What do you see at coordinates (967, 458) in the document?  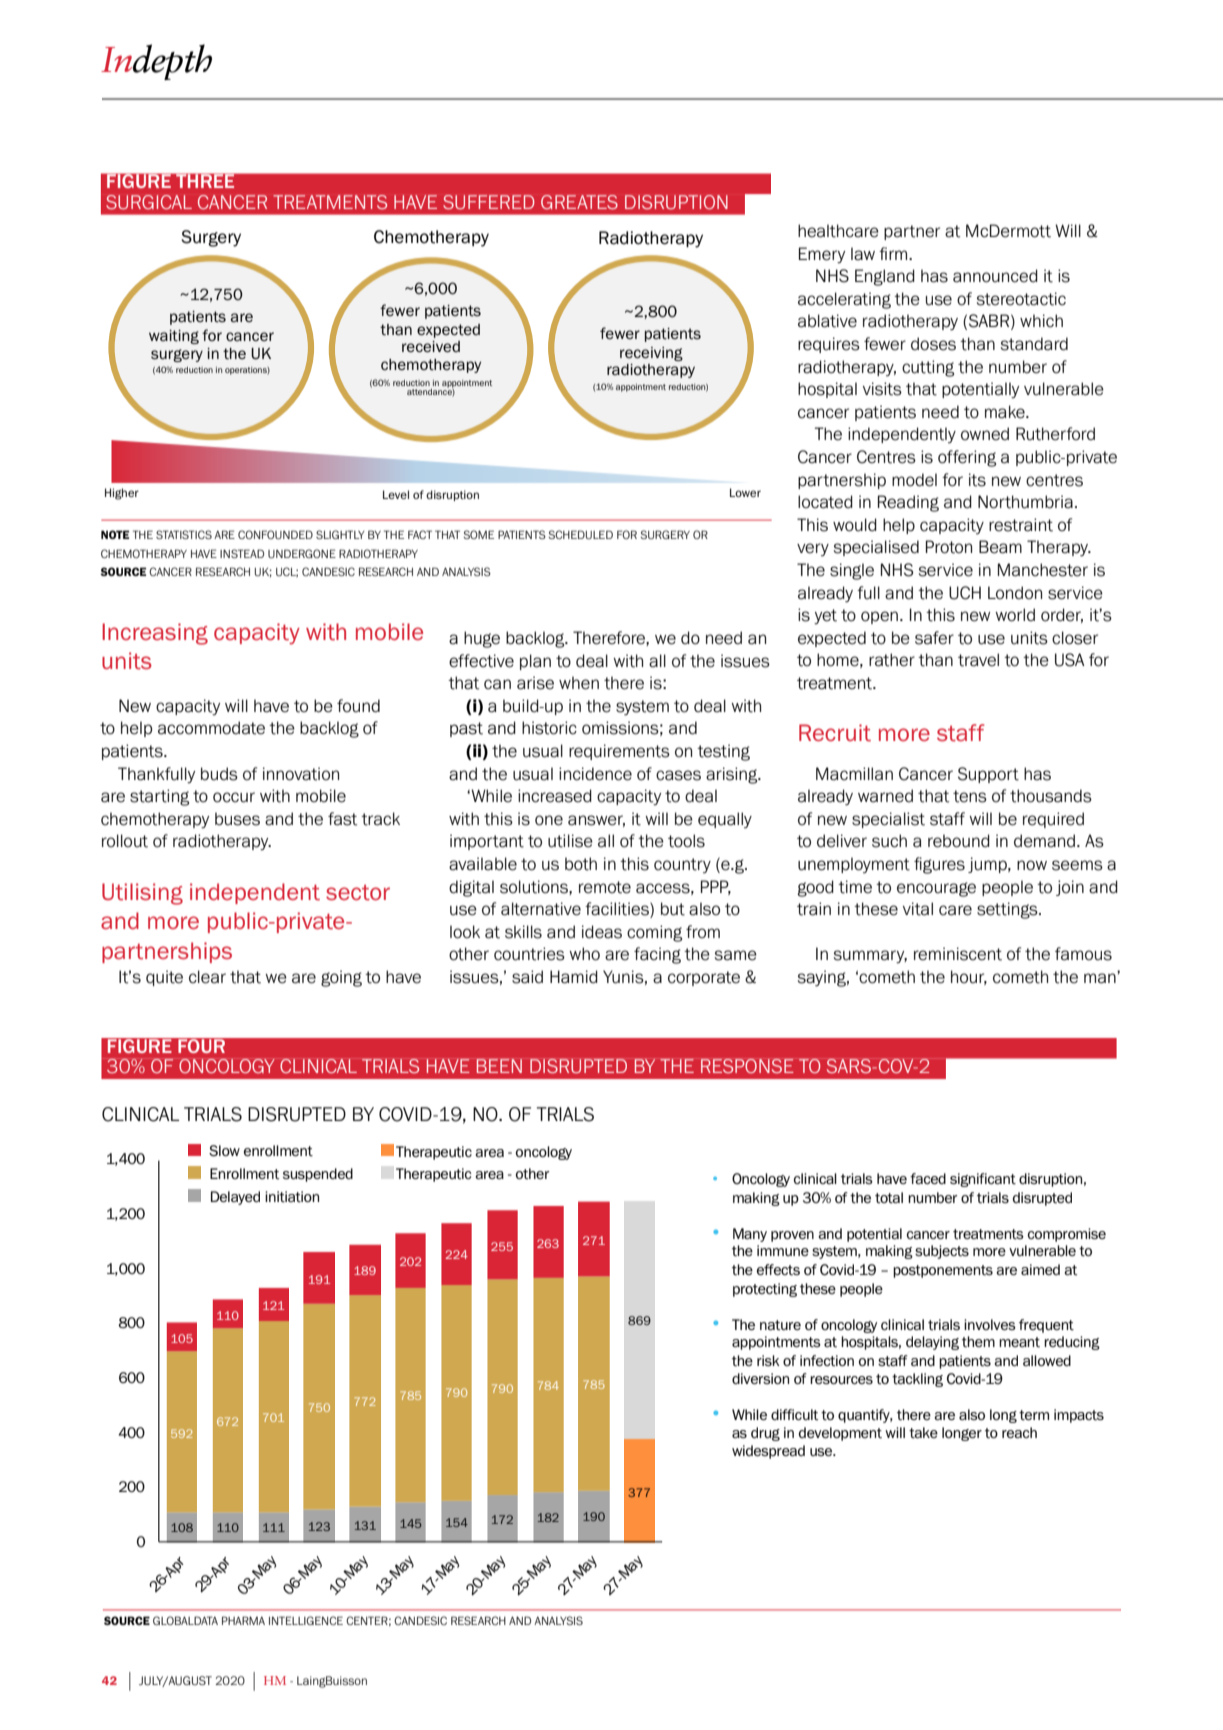 I see `offering` at bounding box center [967, 458].
